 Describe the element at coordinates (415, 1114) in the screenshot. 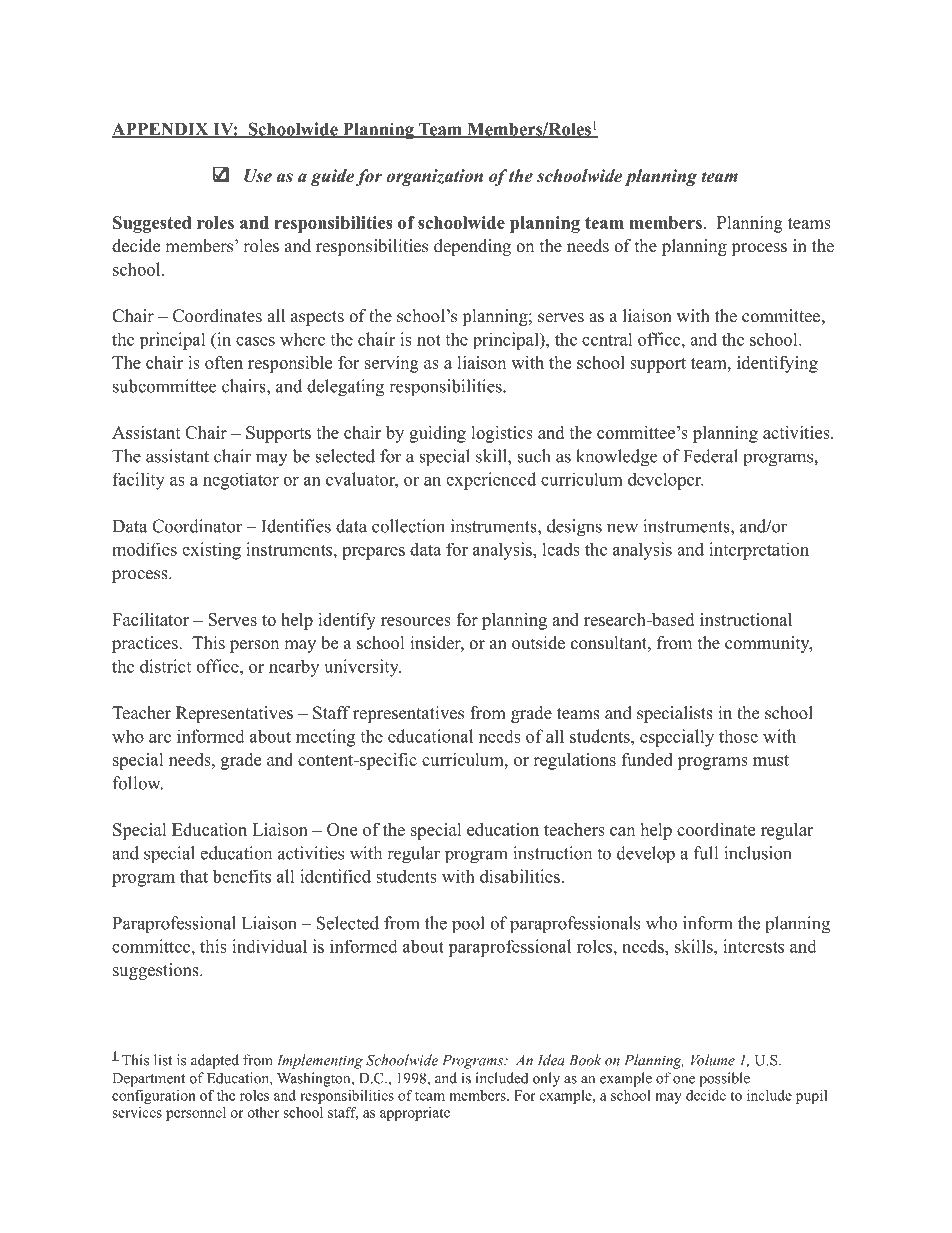

I see `appropriate` at that location.
